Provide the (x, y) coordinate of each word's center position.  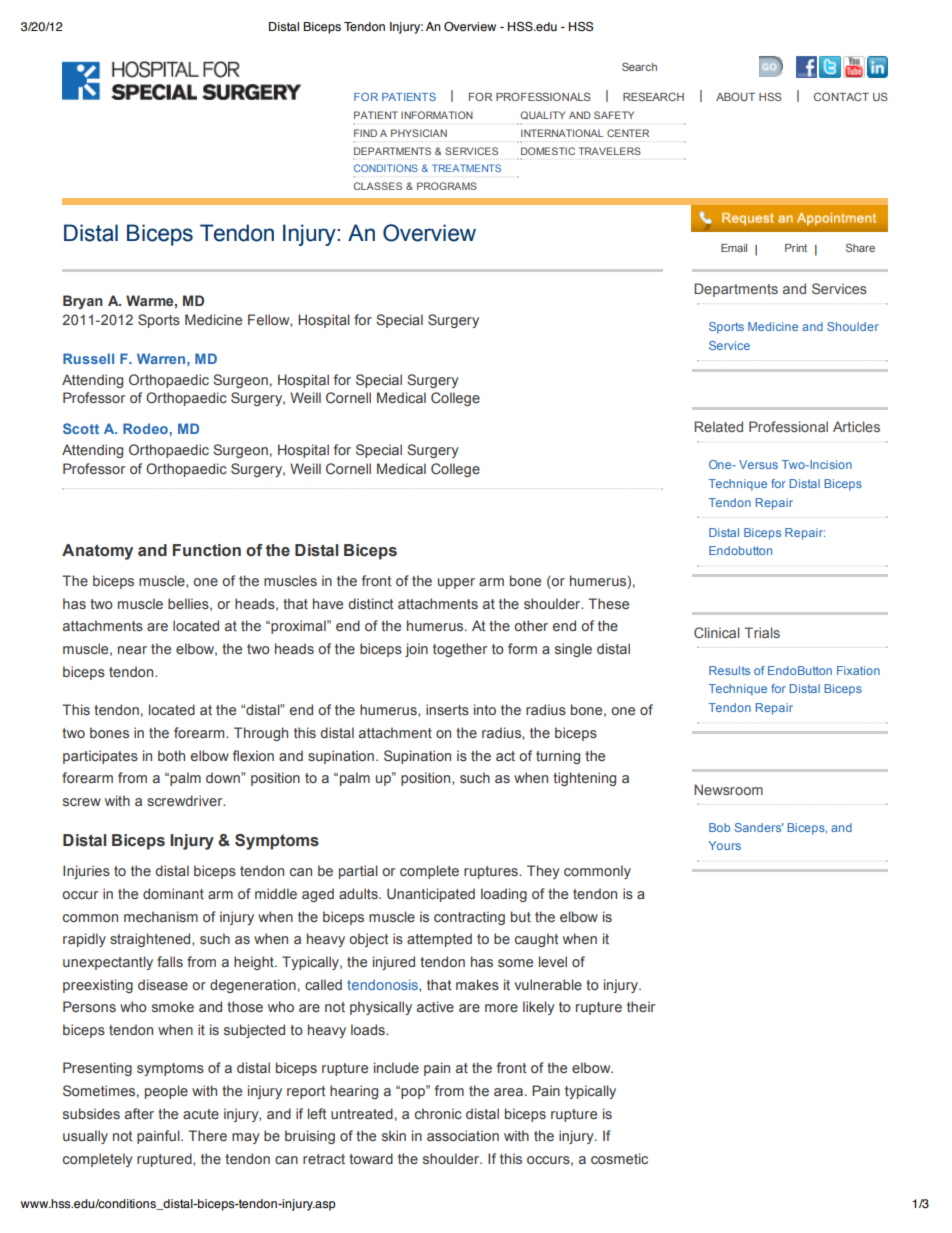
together (460, 650)
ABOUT (735, 96)
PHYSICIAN (419, 133)
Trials (762, 632)
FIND (365, 133)
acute (201, 1114)
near (132, 650)
